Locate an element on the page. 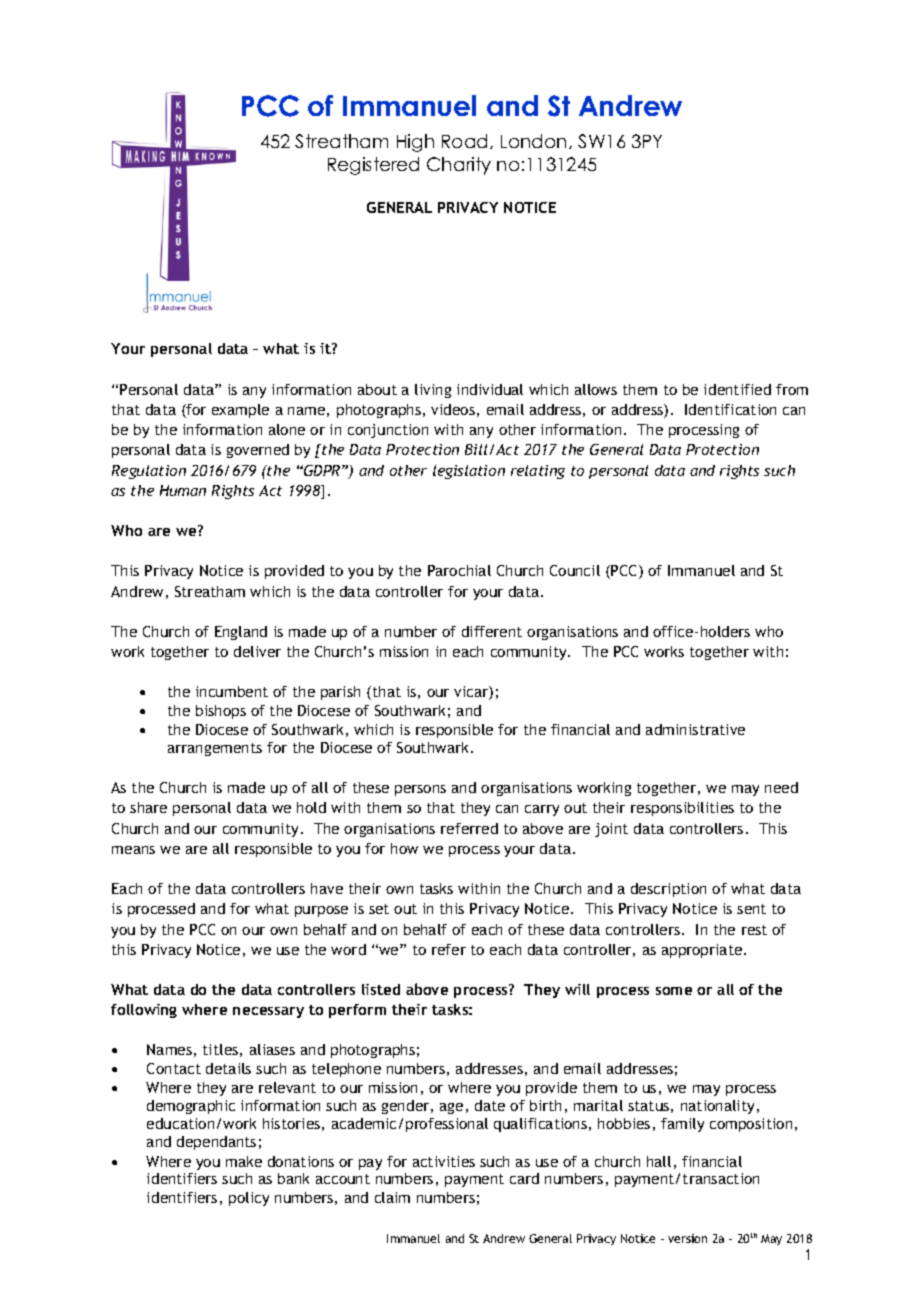 The image size is (924, 1308). Registered is located at coordinates (373, 166).
